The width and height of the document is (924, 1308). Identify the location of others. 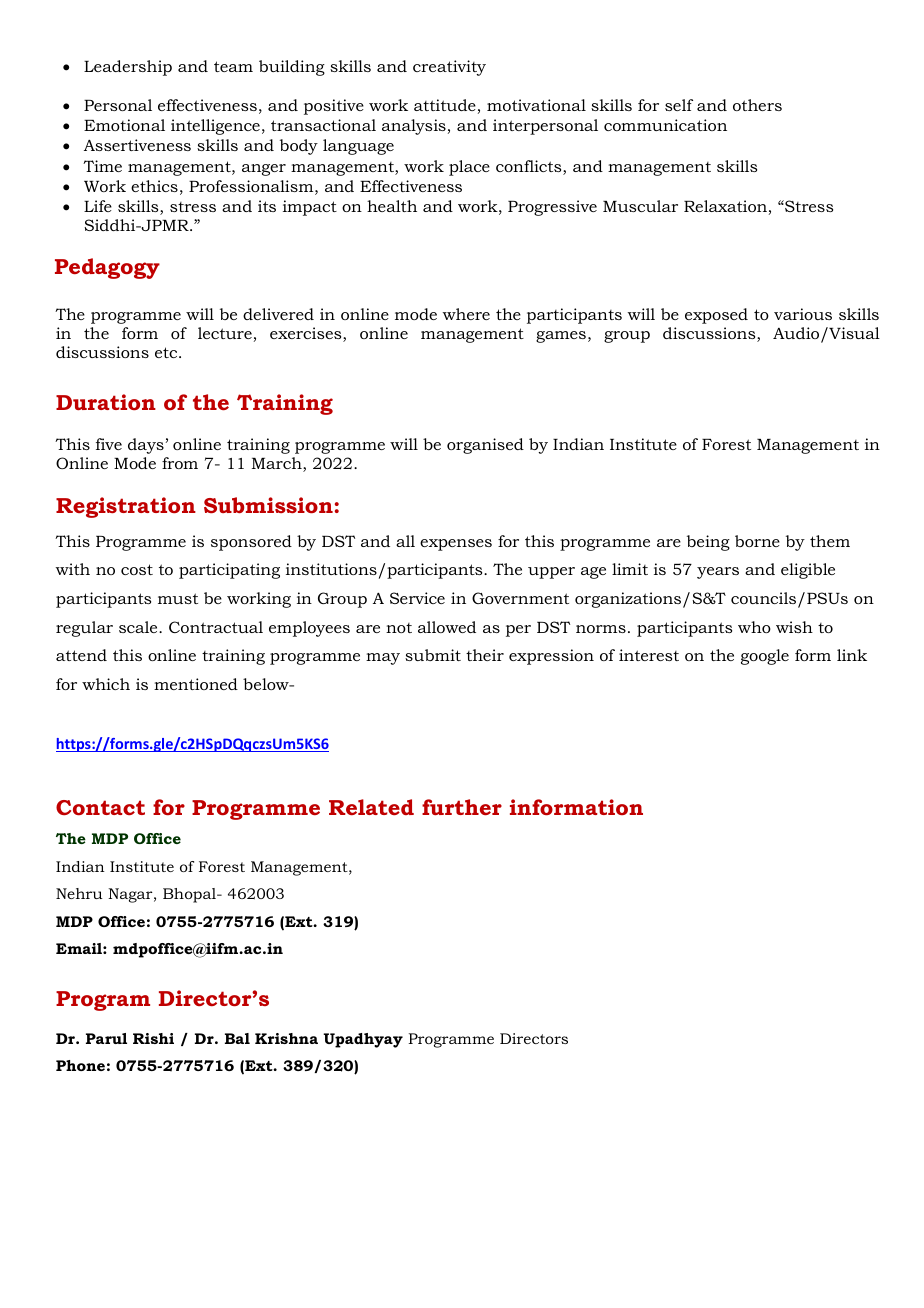
(757, 105).
